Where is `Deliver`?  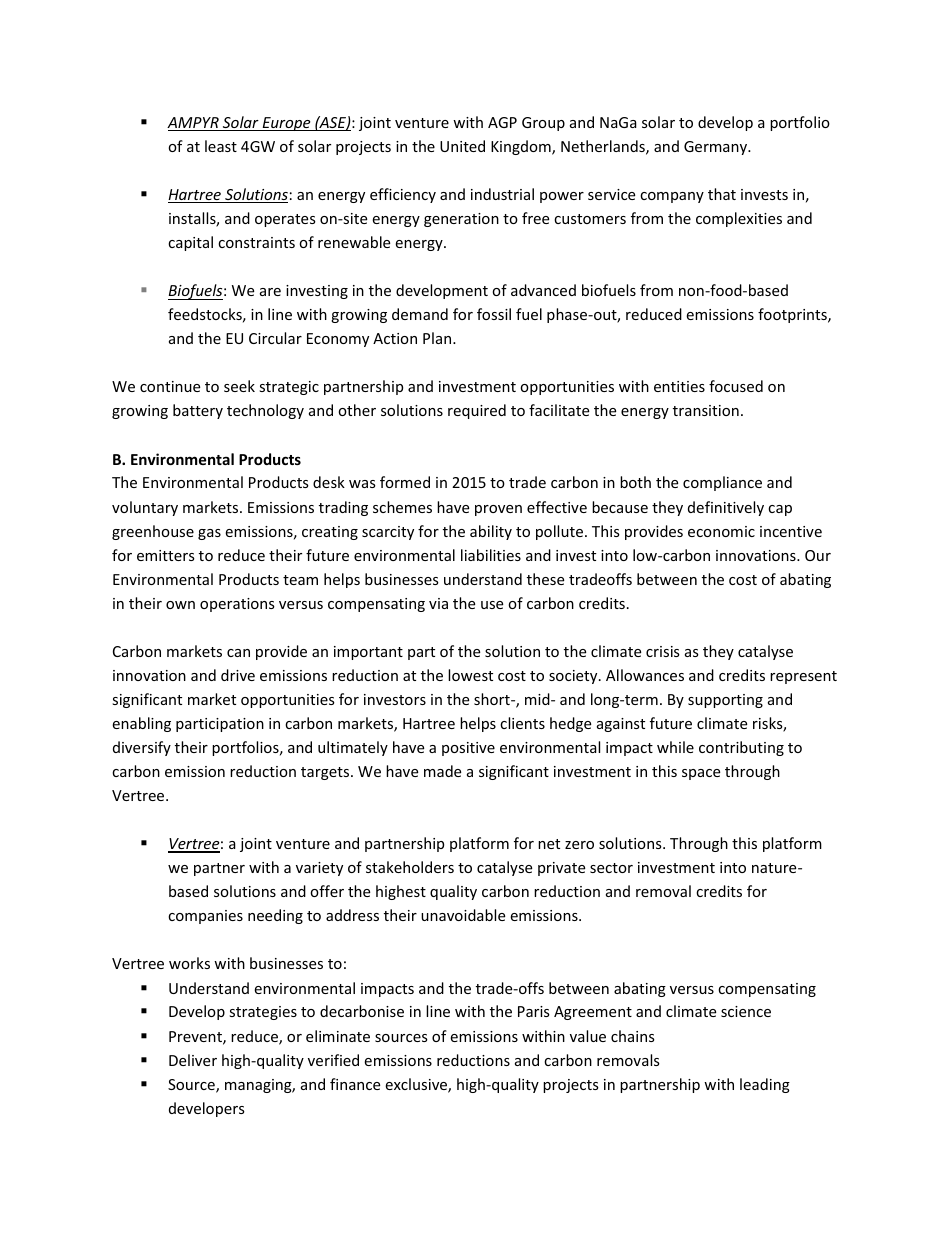
Deliver is located at coordinates (193, 1060).
